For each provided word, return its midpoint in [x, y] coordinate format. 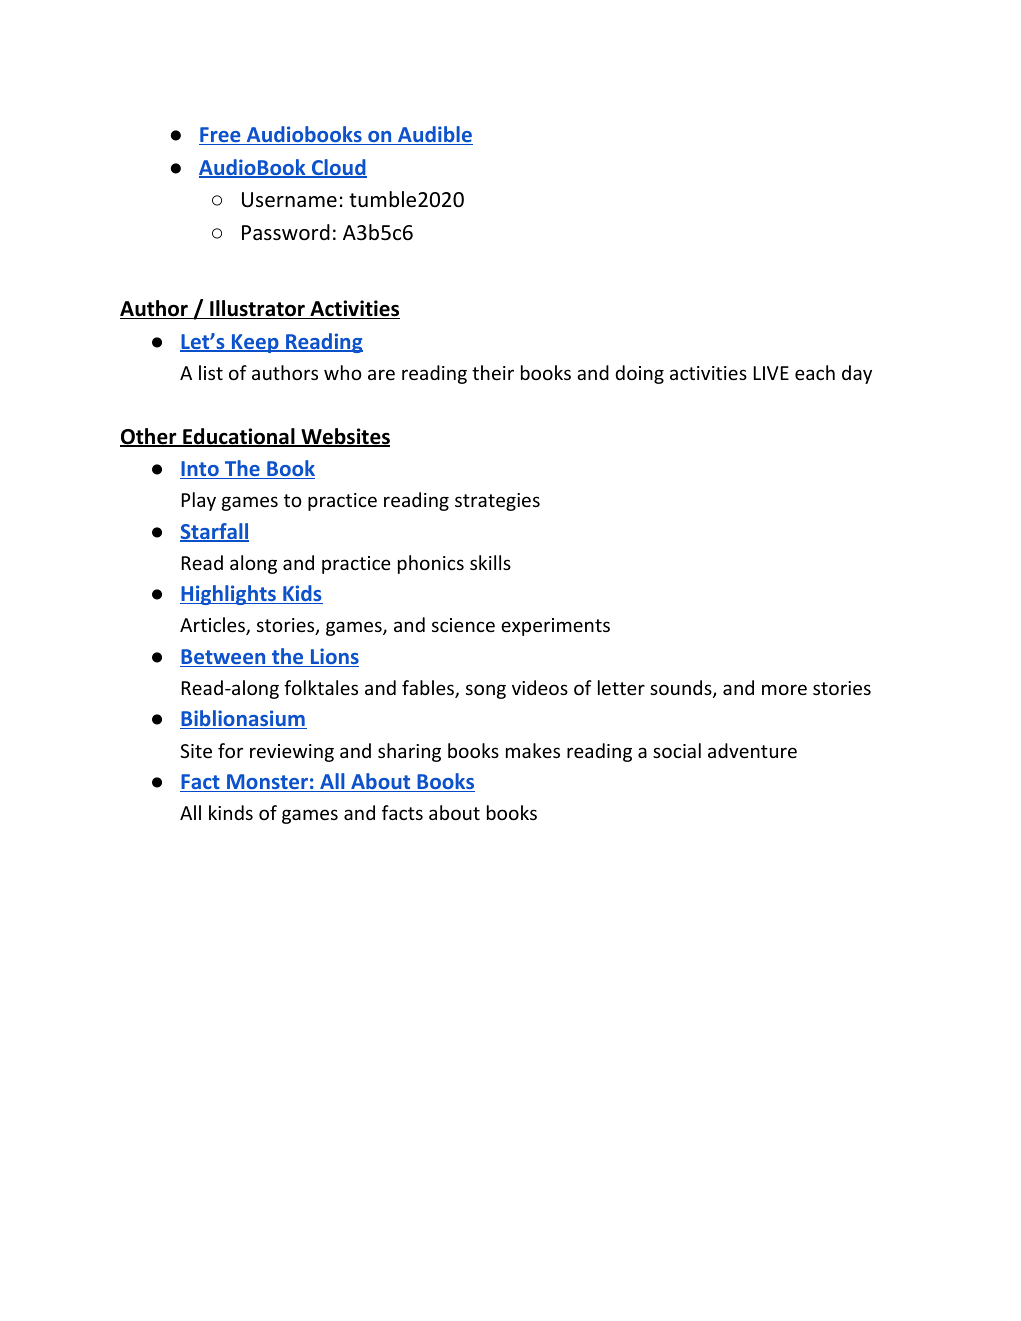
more [784, 689]
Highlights [229, 595]
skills [490, 562]
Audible [434, 135]
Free [221, 136]
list [211, 372]
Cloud [338, 168]
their [493, 372]
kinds [231, 812]
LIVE [771, 373]
